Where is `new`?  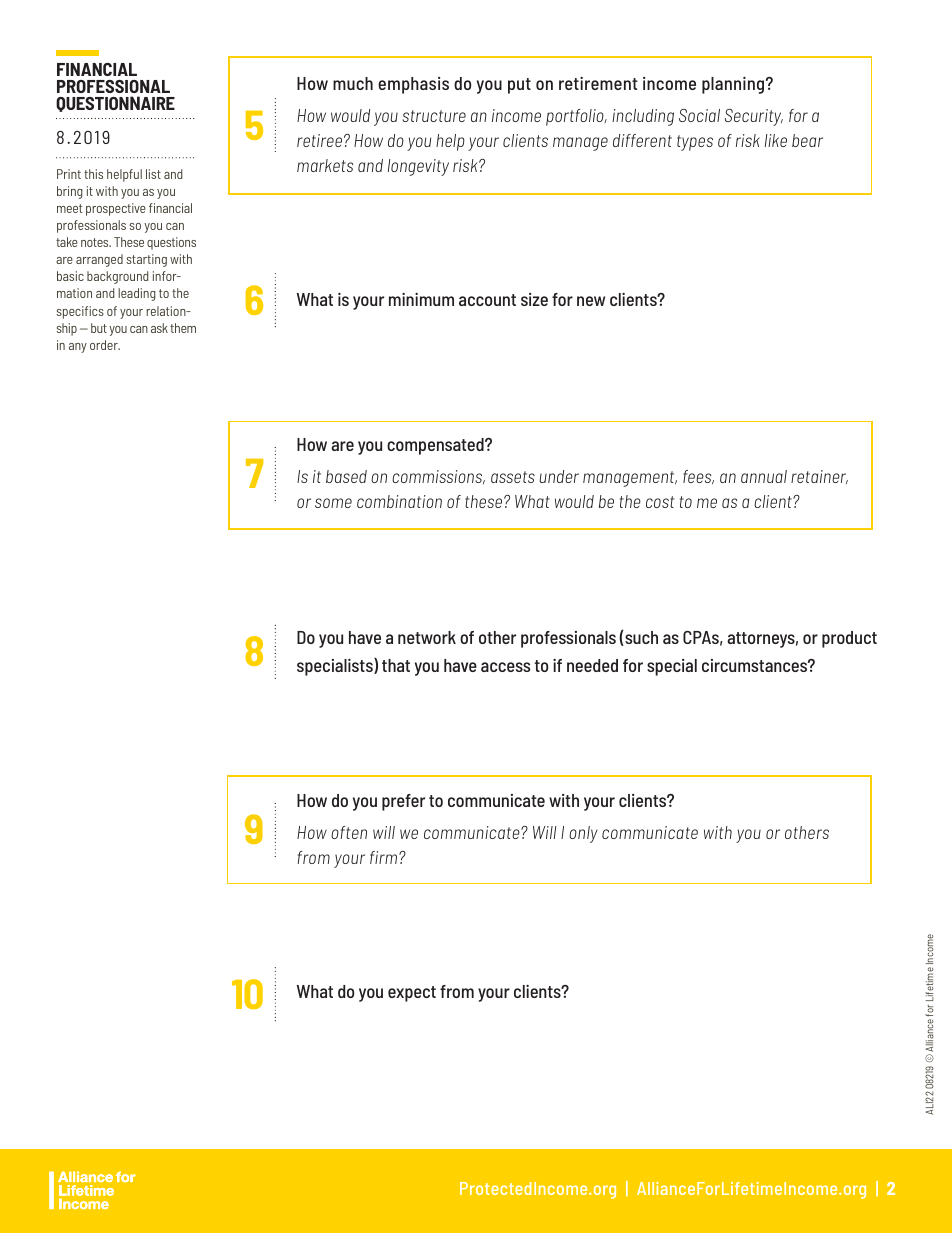
new is located at coordinates (591, 301).
